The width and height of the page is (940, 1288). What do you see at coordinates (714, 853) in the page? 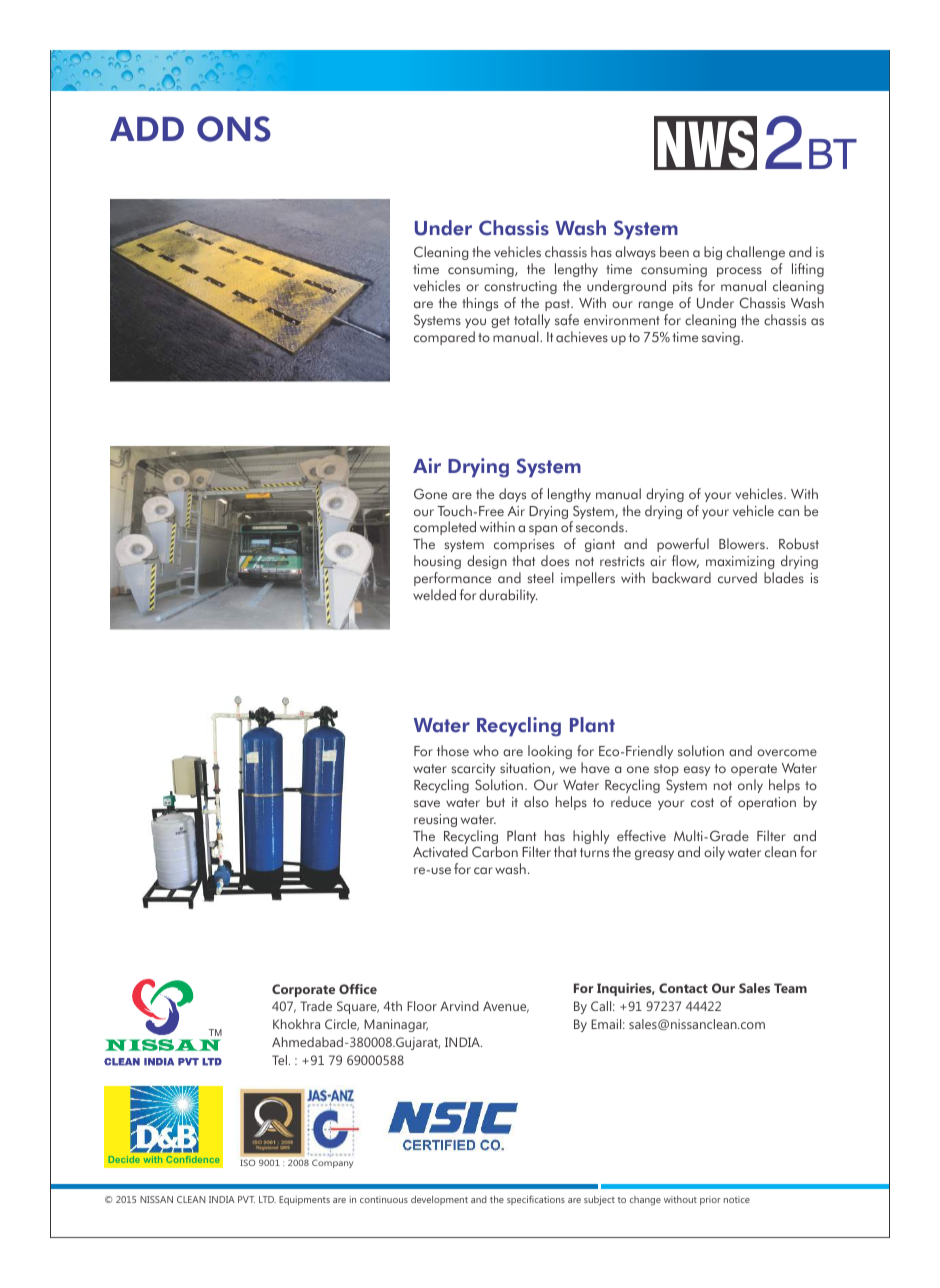
I see `oily` at bounding box center [714, 853].
